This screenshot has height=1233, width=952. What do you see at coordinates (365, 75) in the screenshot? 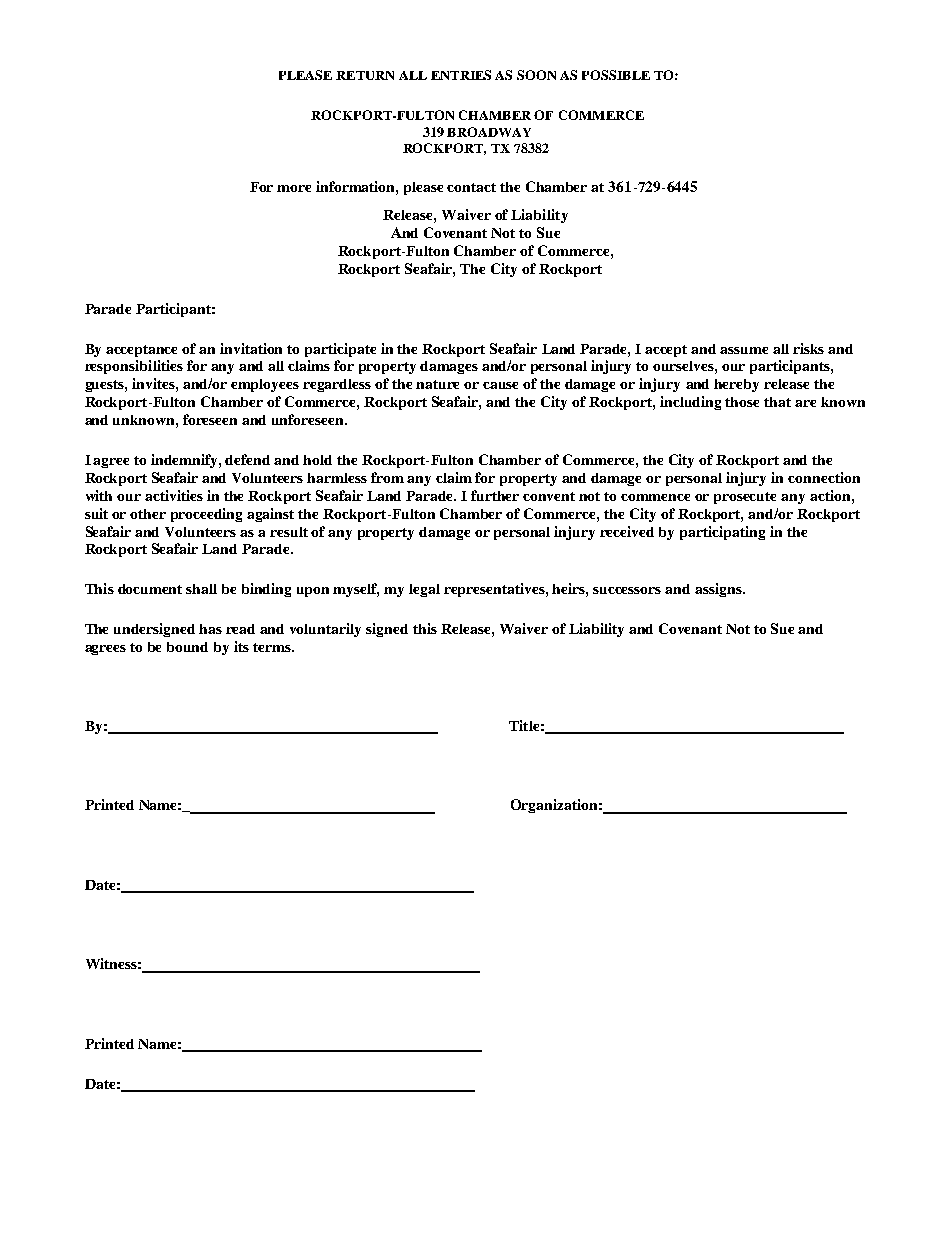
I see `RETURN` at bounding box center [365, 75].
